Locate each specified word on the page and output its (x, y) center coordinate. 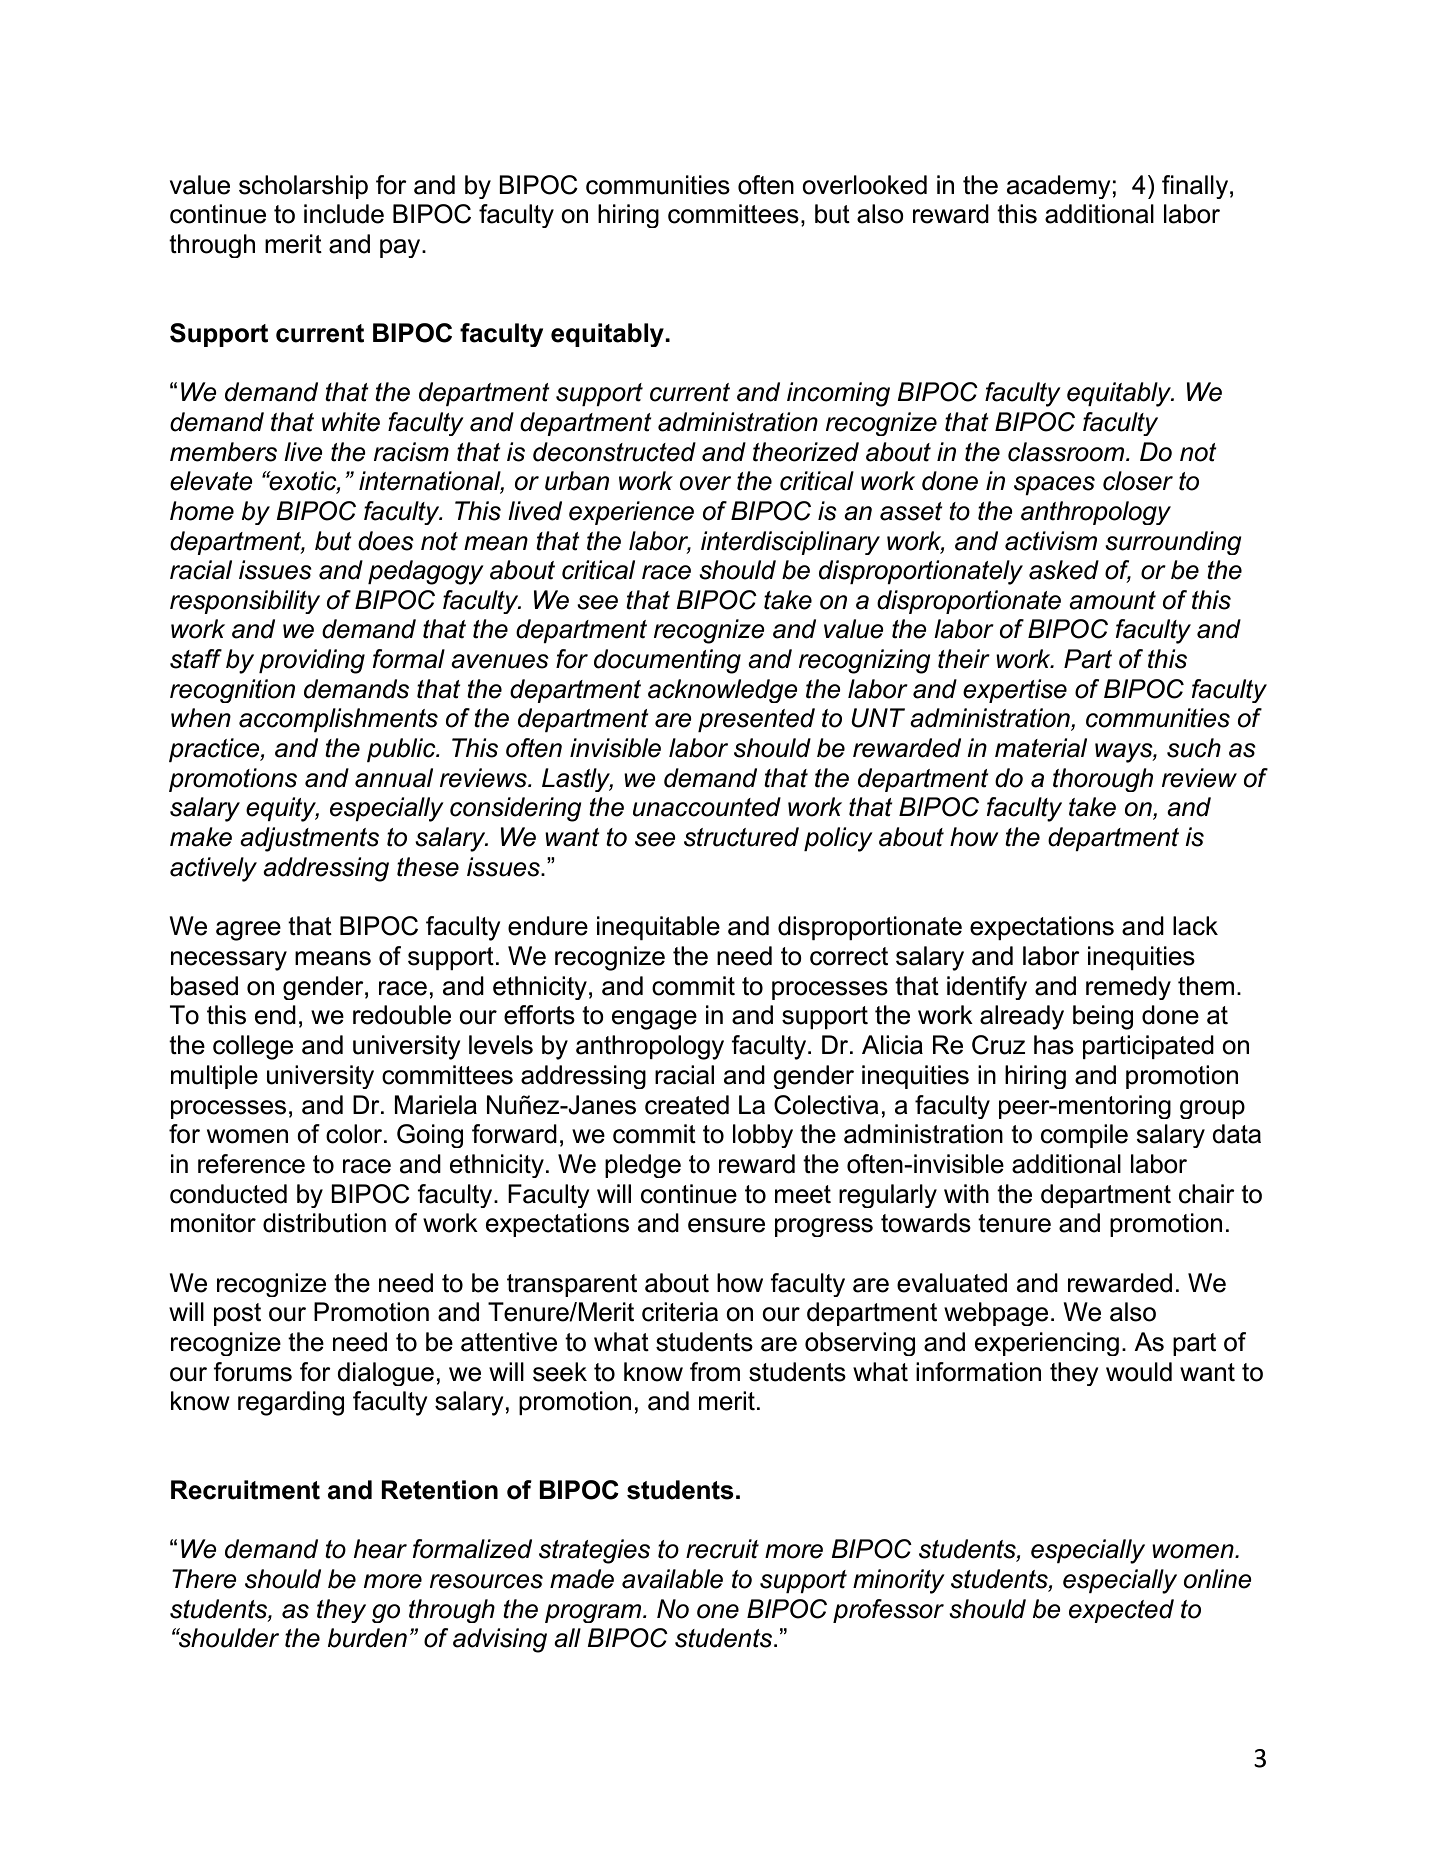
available (672, 1579)
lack (1195, 926)
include (344, 214)
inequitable (658, 928)
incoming (838, 394)
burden (367, 1638)
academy (1058, 187)
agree (248, 931)
